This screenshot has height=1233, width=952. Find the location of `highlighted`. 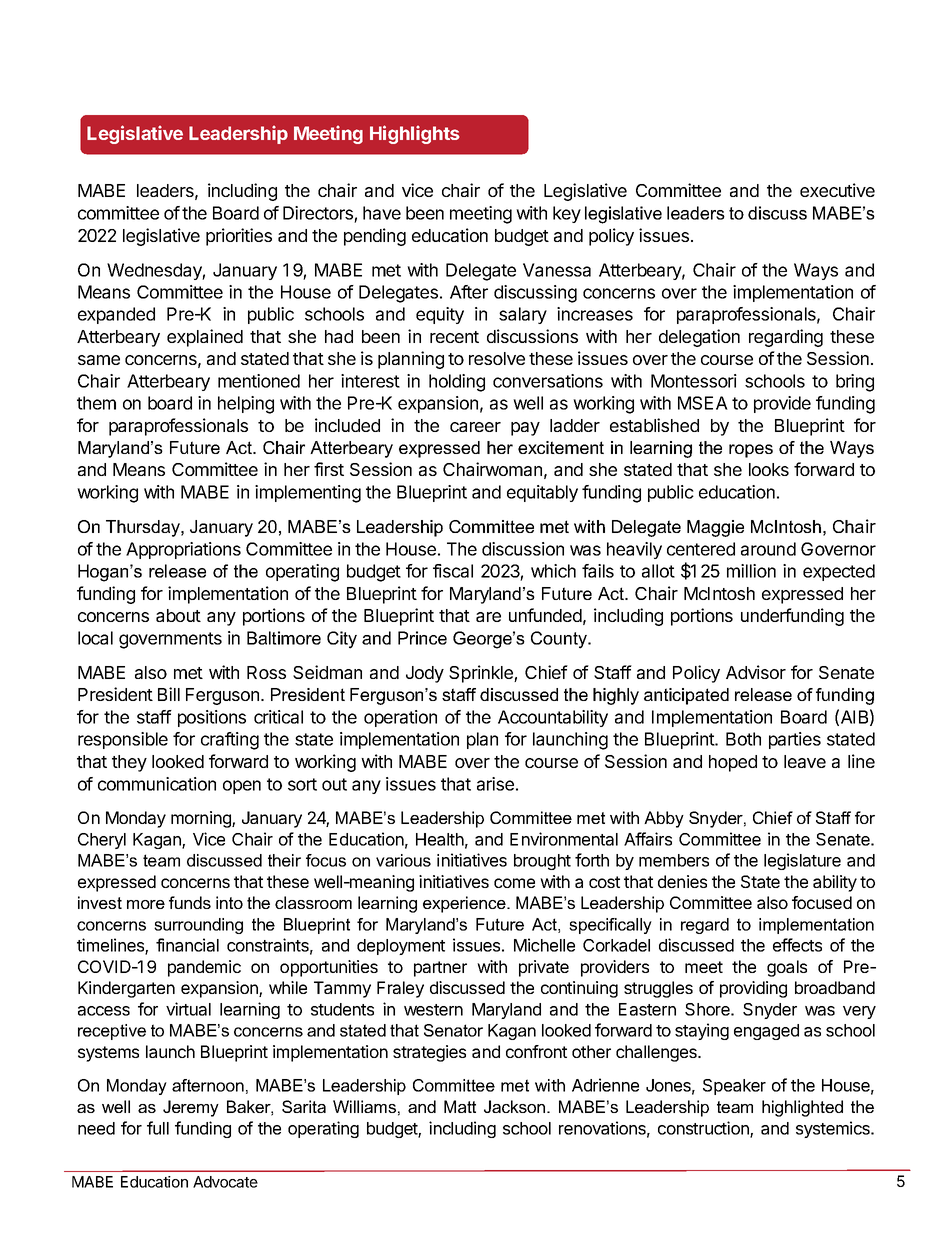

highlighted is located at coordinates (802, 1108).
